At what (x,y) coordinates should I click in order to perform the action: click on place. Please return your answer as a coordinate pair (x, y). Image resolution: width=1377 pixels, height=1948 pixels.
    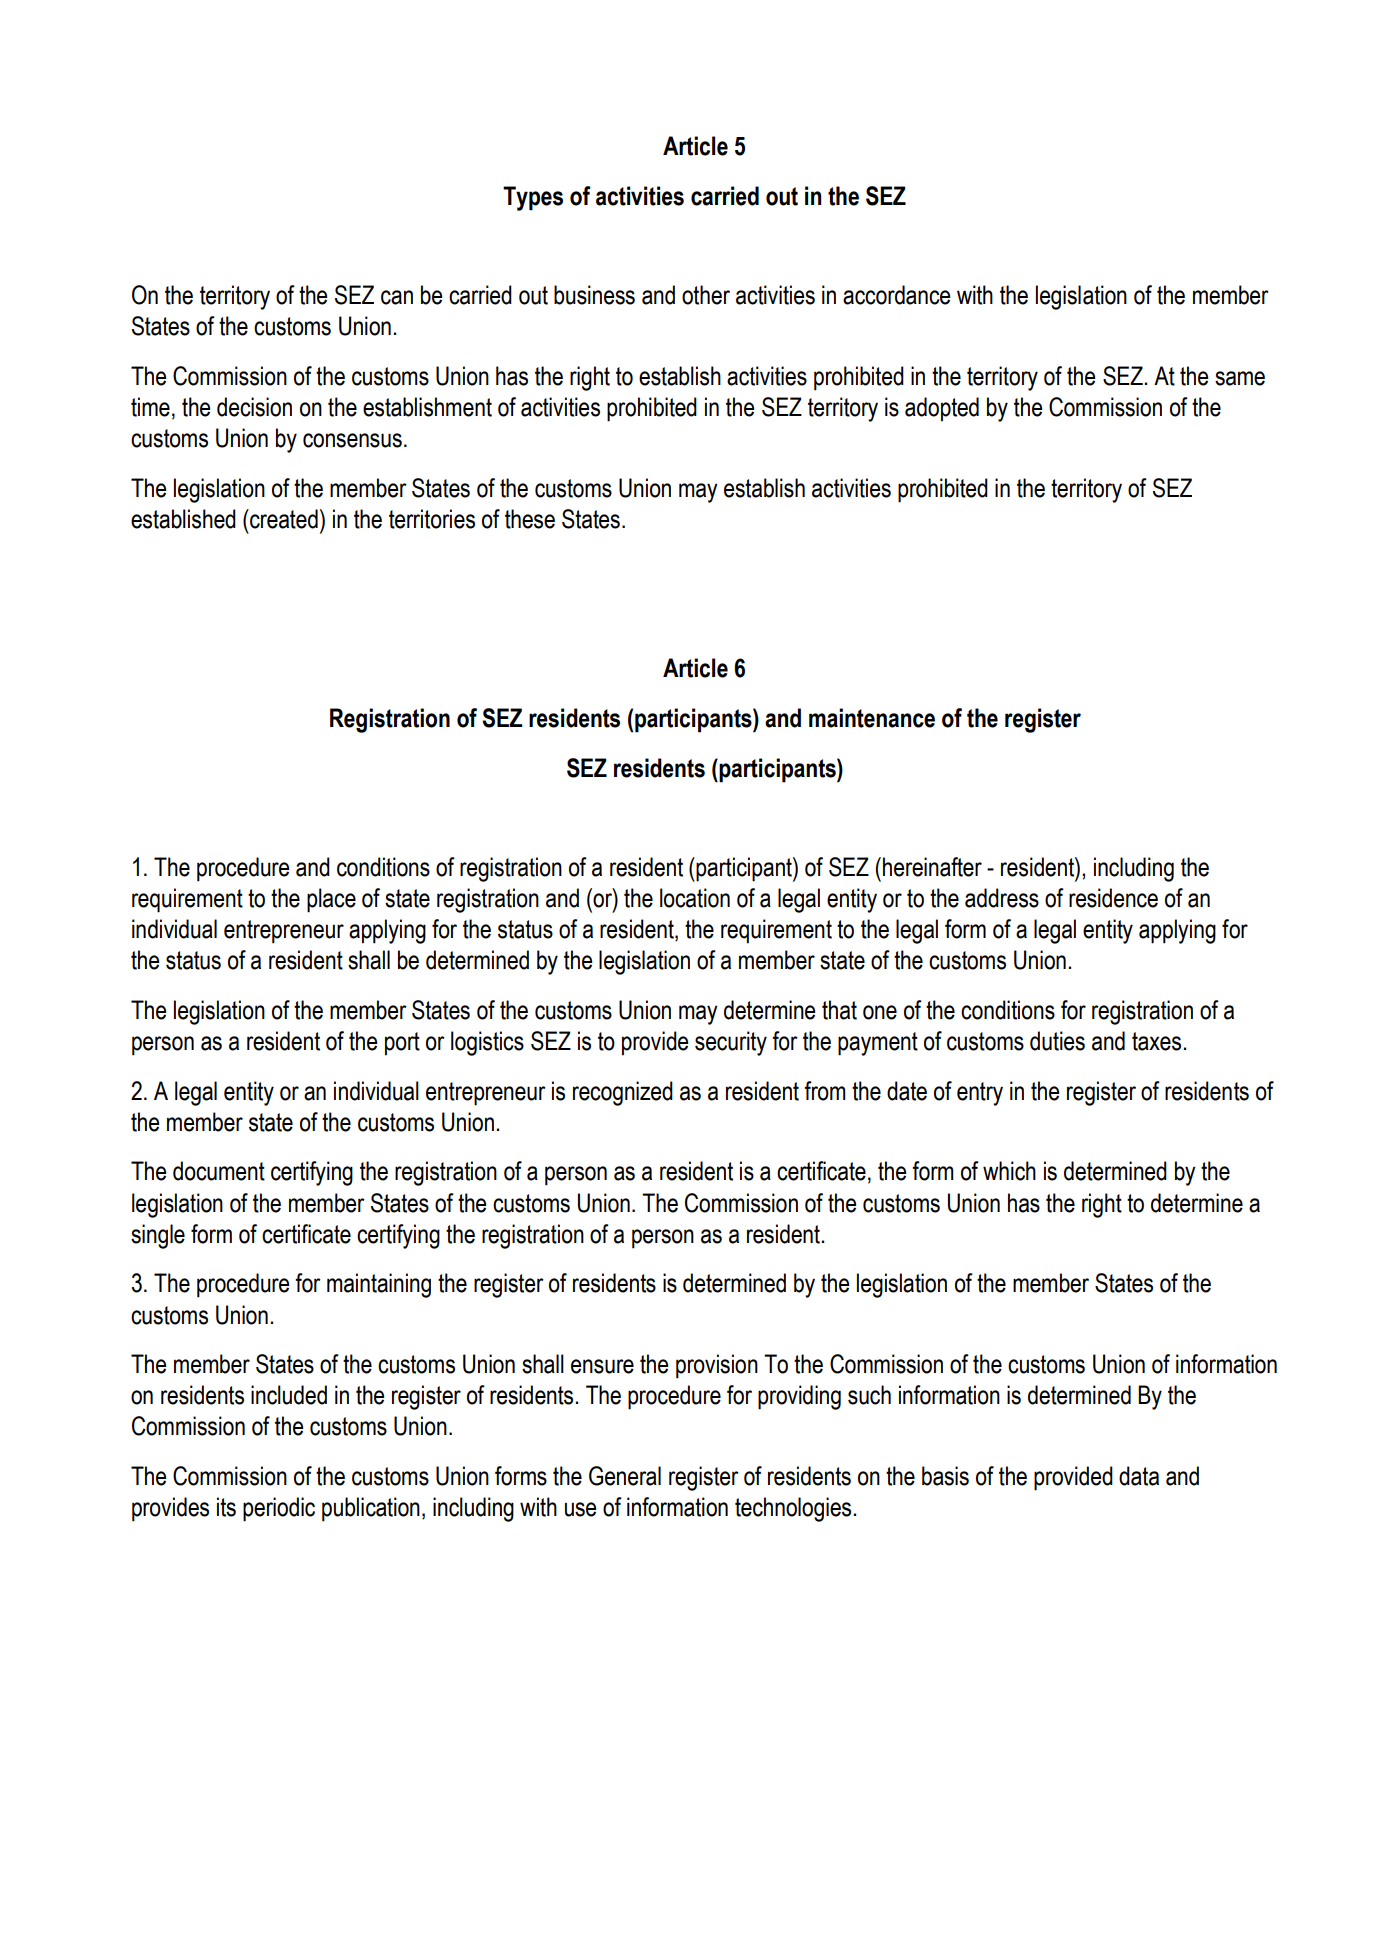
    Looking at the image, I should click on (331, 900).
